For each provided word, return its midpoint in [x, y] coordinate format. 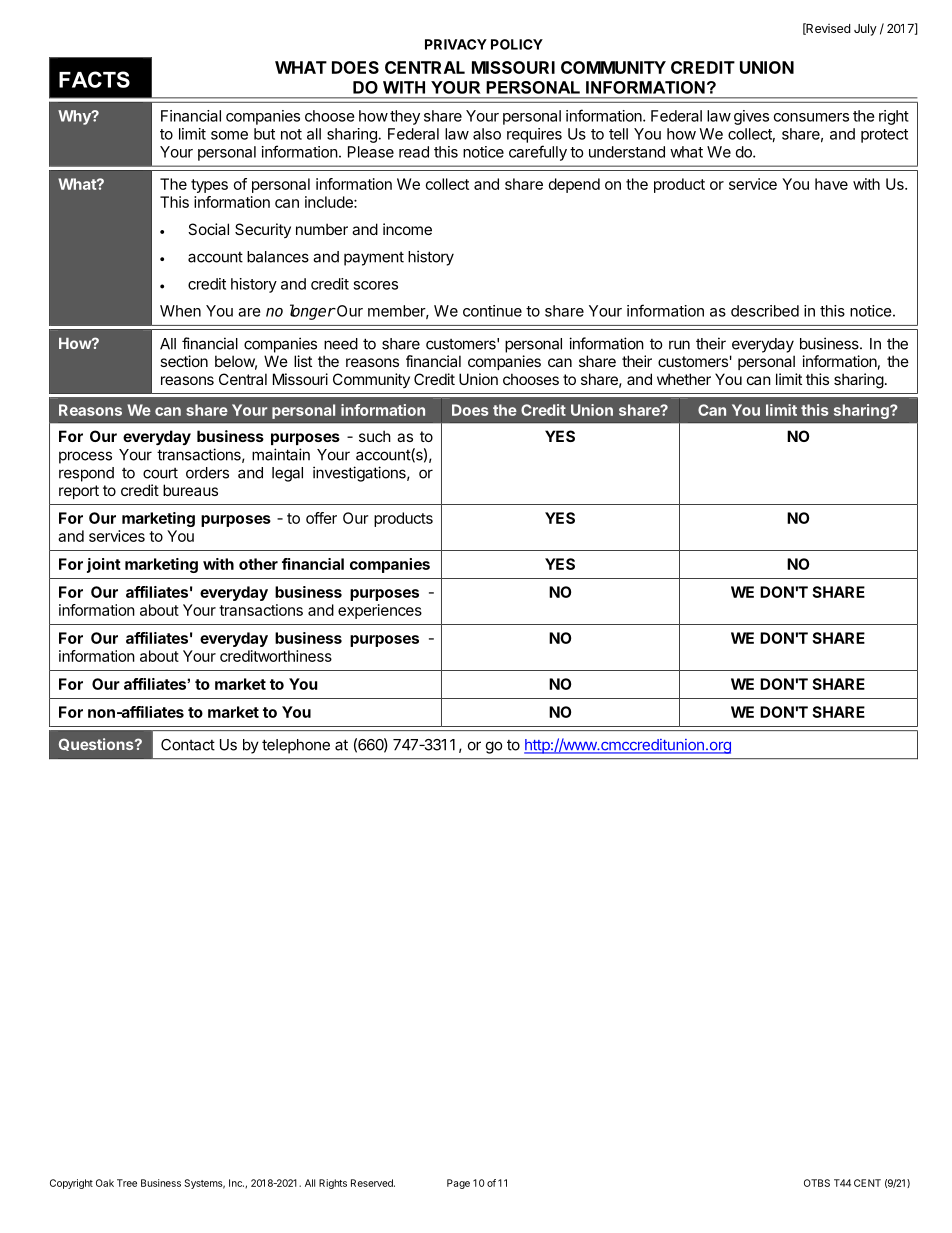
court [160, 473]
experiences [380, 611]
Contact [188, 745]
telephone [296, 746]
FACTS [94, 79]
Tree [127, 1183]
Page [458, 1184]
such [375, 436]
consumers [811, 117]
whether [684, 379]
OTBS [817, 1183]
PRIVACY [456, 44]
